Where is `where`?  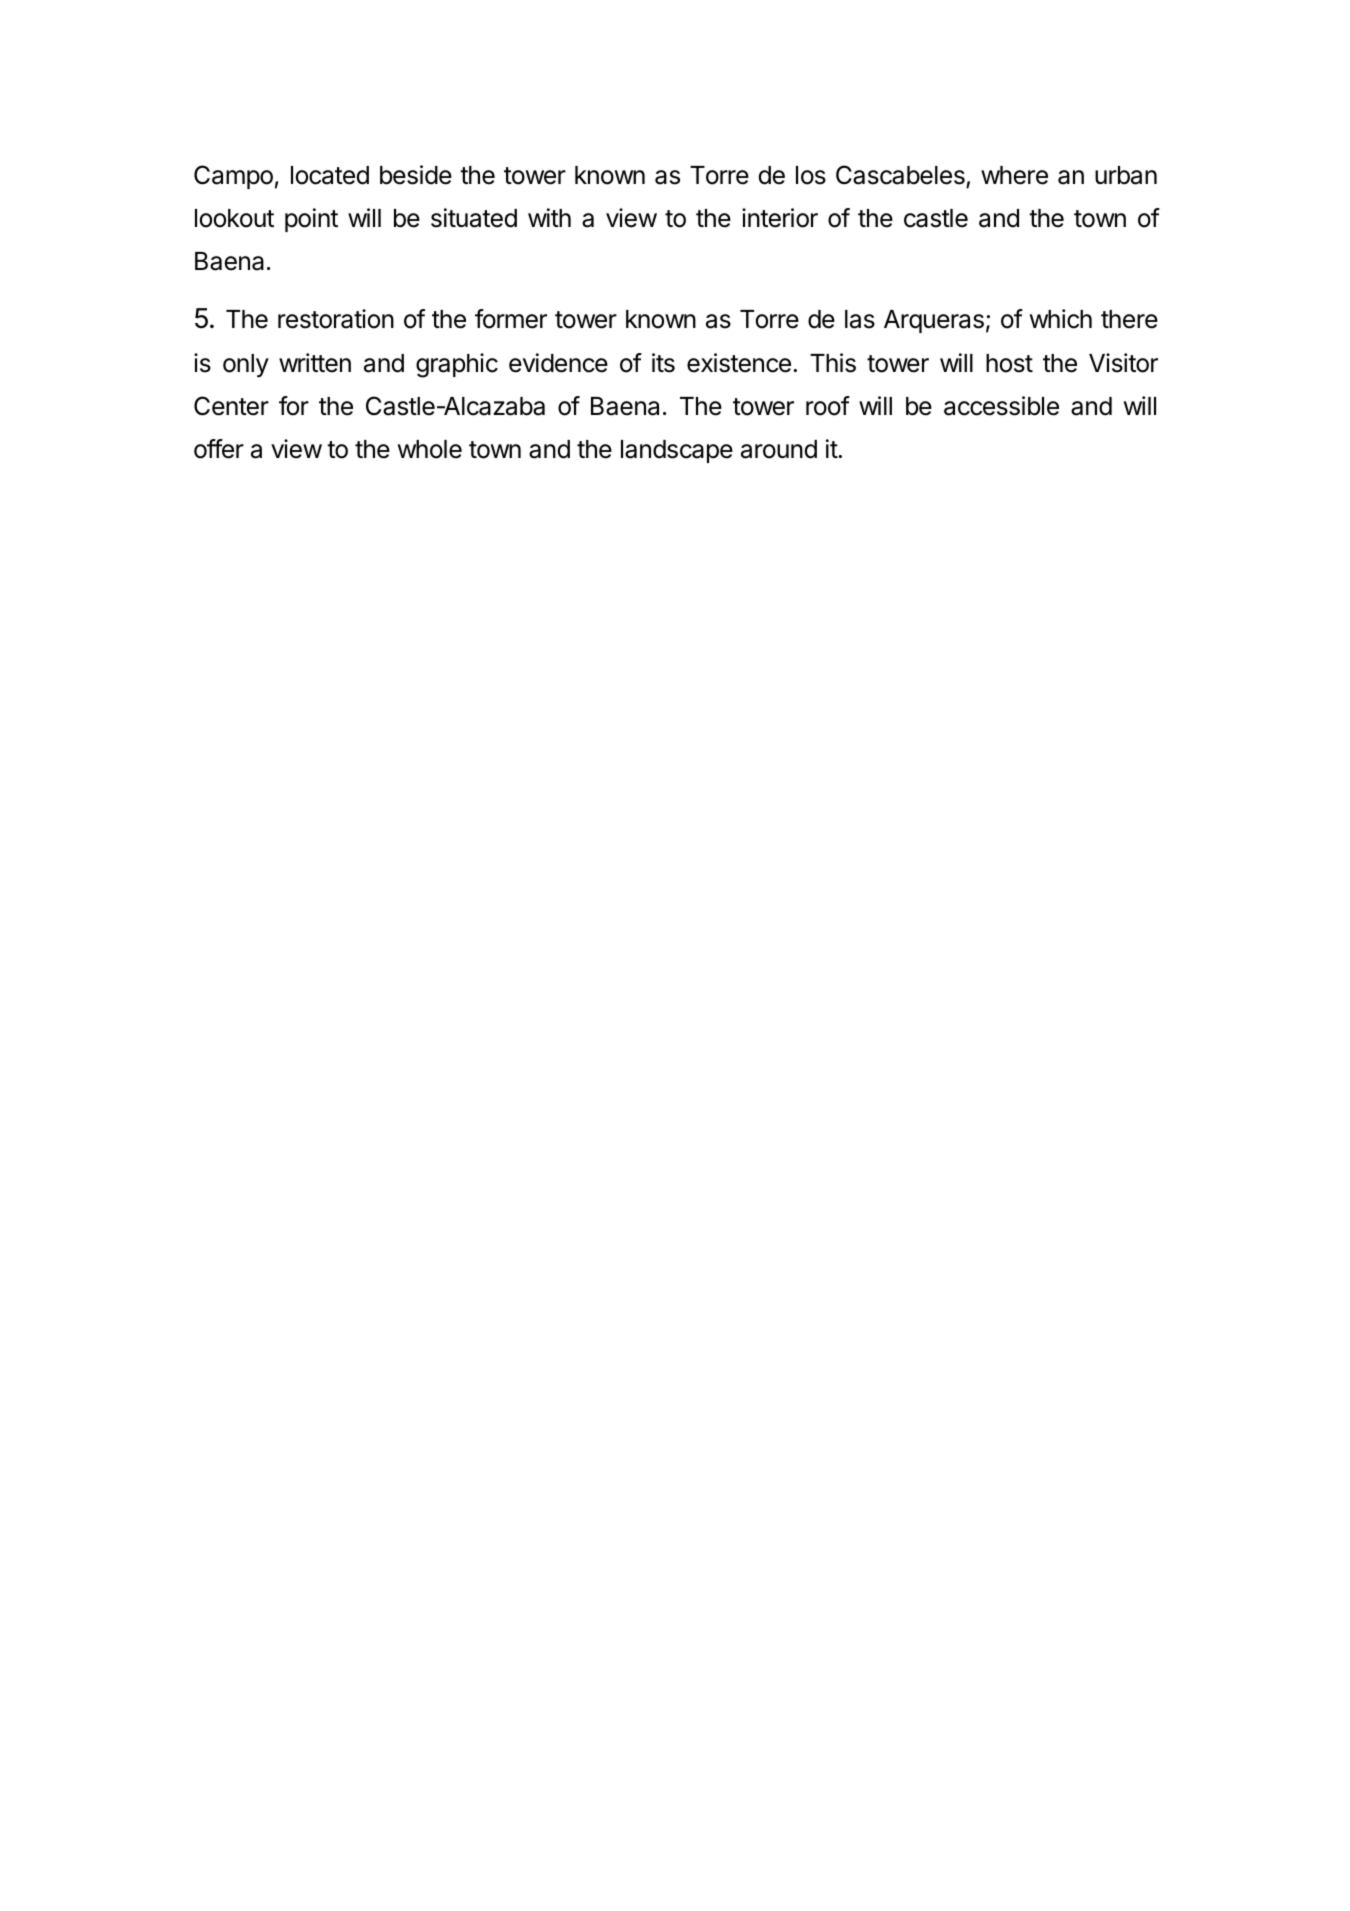
where is located at coordinates (1014, 175).
